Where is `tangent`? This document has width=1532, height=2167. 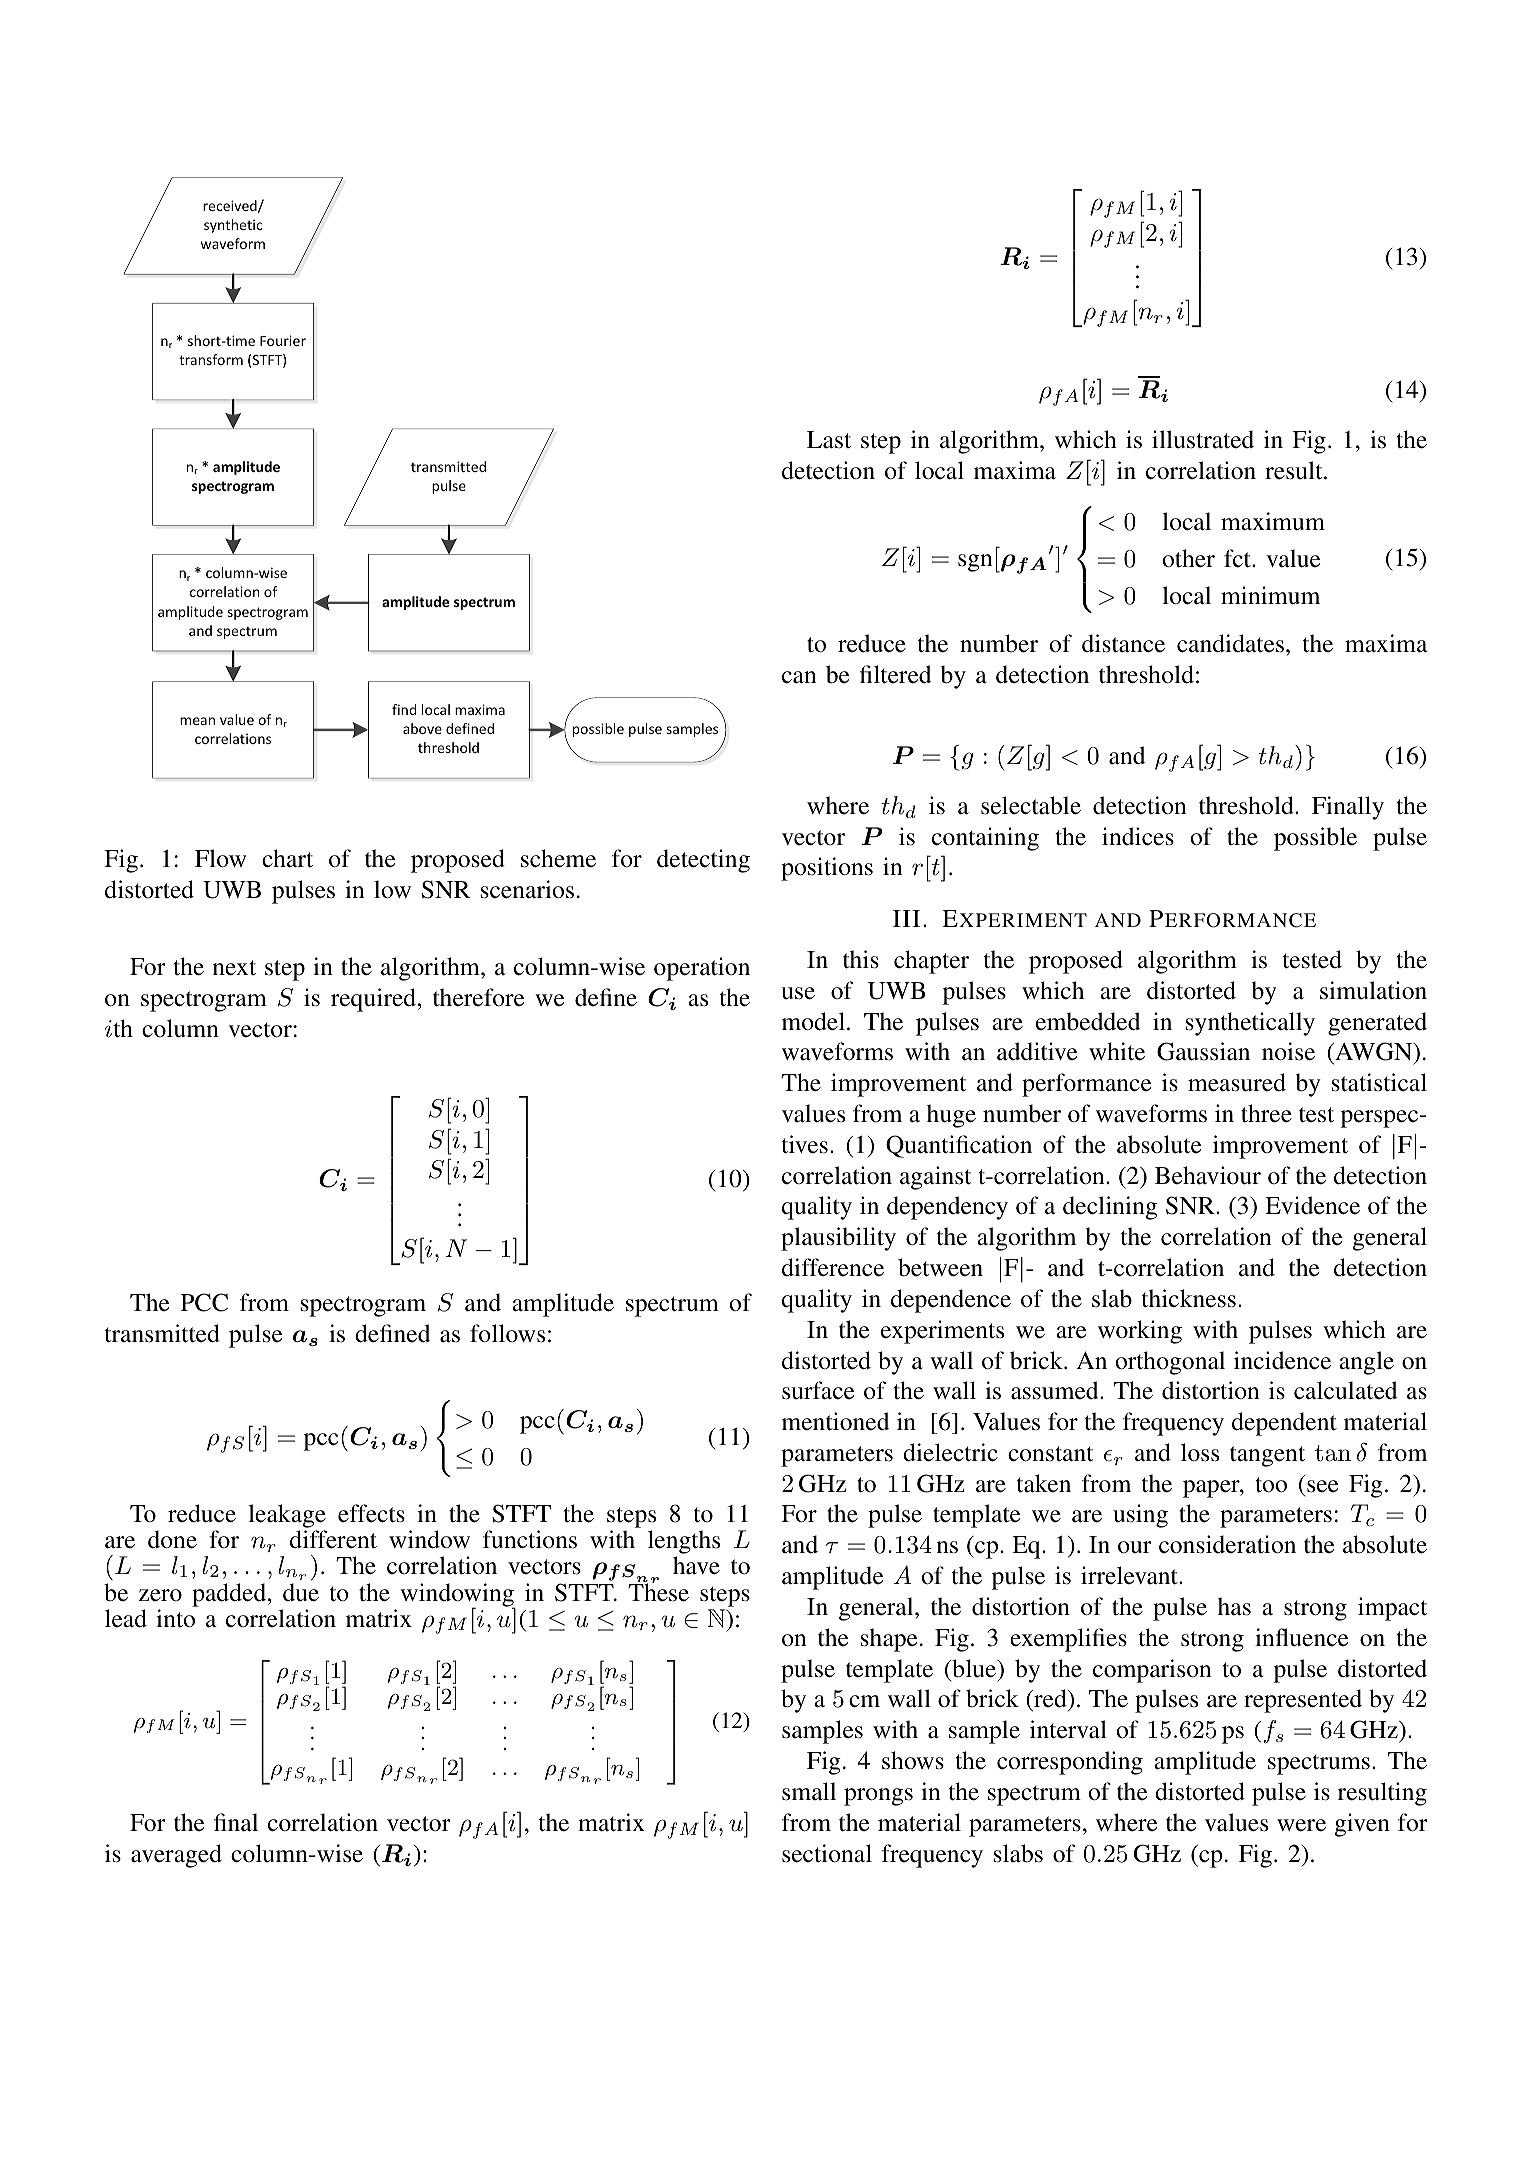
tangent is located at coordinates (1267, 1456).
